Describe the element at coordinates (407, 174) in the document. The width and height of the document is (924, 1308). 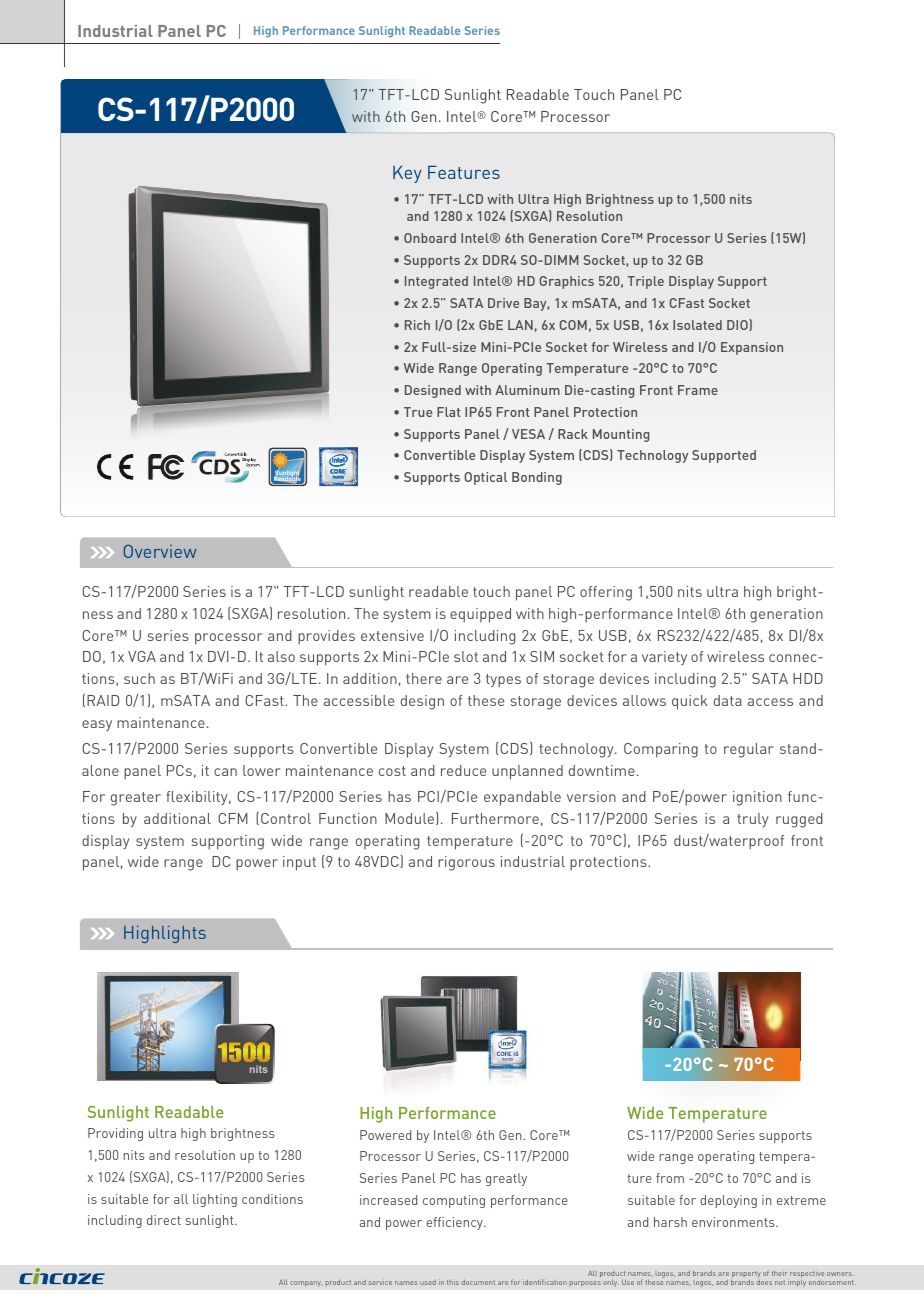
I see `Key` at that location.
